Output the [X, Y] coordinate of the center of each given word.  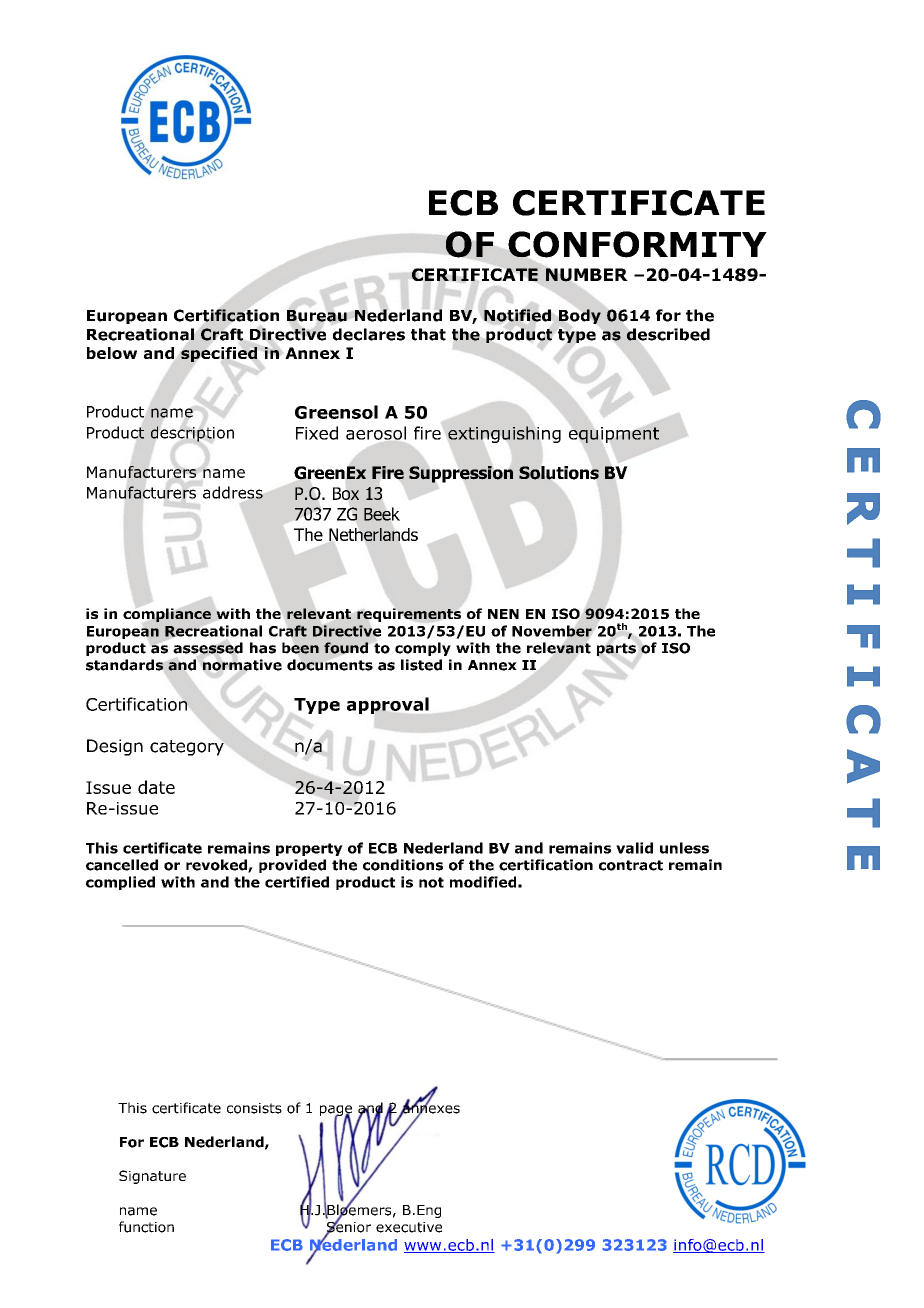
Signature [152, 1177]
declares [369, 334]
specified [219, 354]
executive [409, 1227]
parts [616, 649]
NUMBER [587, 275]
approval [388, 705]
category [187, 748]
